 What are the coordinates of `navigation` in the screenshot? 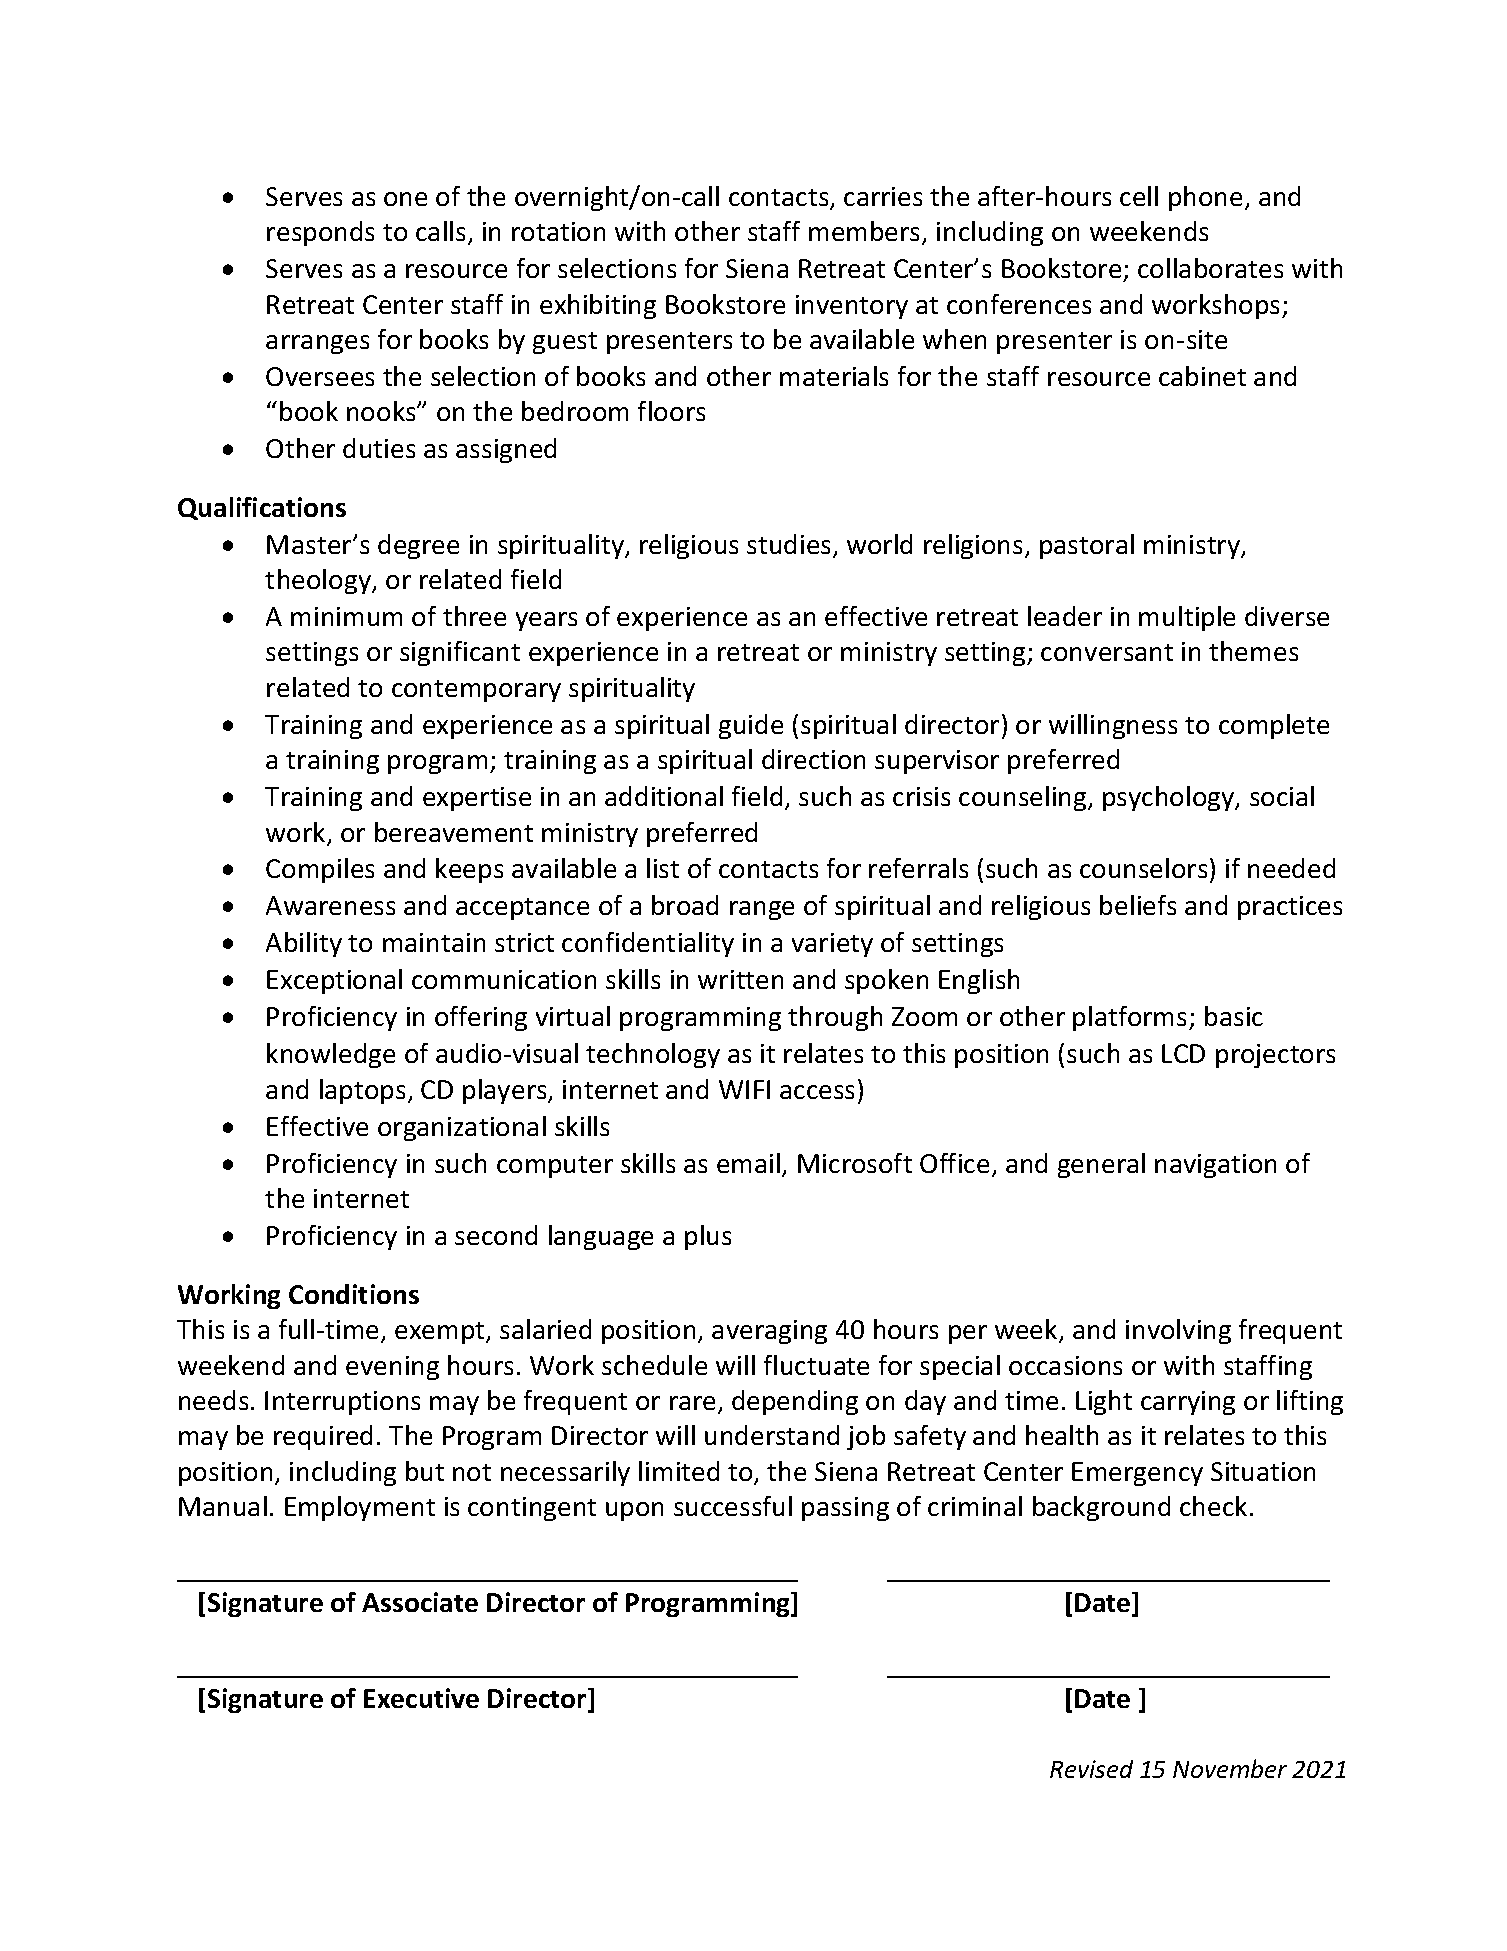 It's located at (1215, 1166).
